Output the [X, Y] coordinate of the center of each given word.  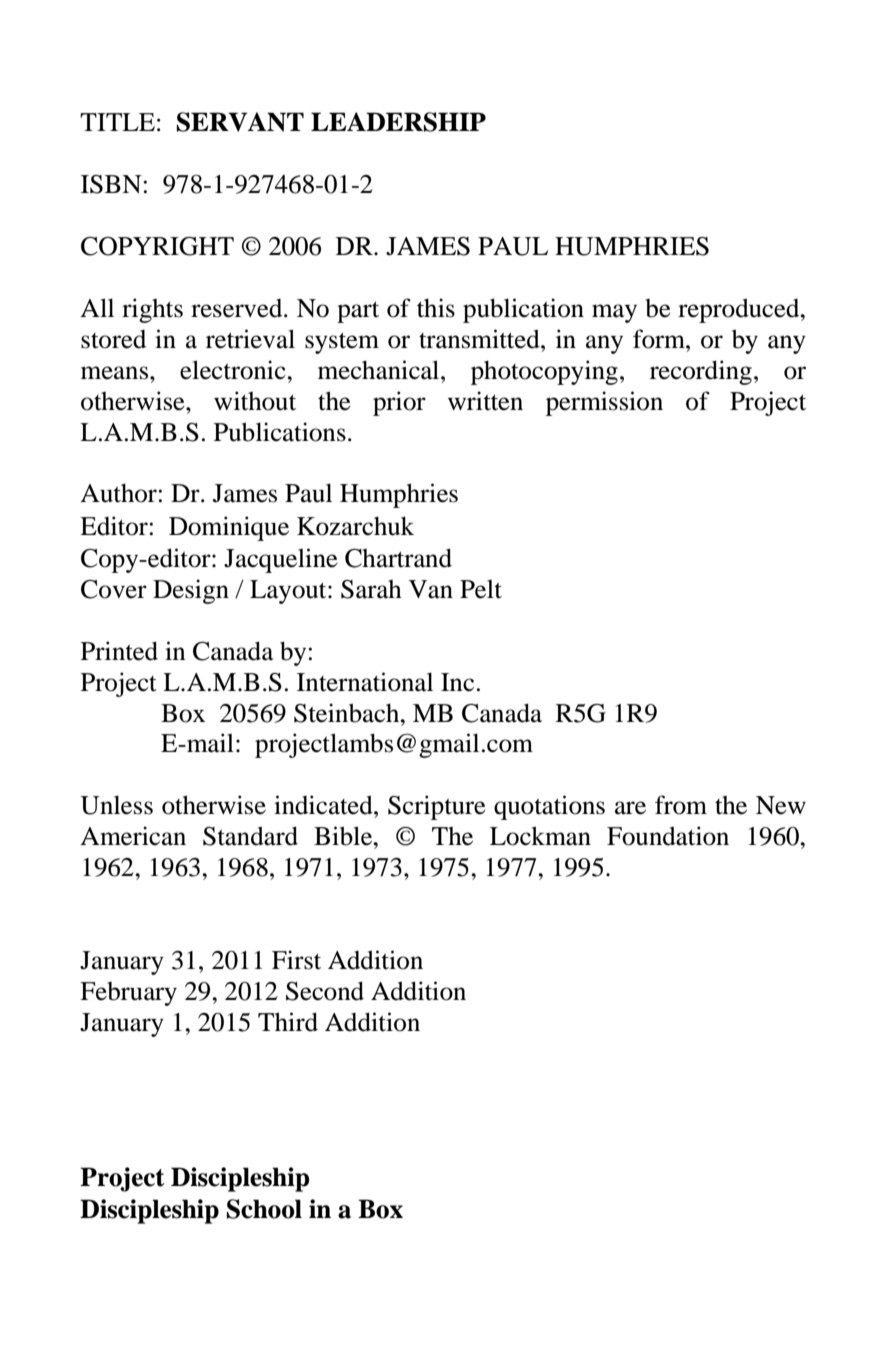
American [133, 836]
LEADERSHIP [398, 122]
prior [399, 403]
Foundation [668, 836]
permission [604, 403]
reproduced [740, 310]
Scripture [437, 807]
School [264, 1209]
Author [119, 493]
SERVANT [240, 122]
